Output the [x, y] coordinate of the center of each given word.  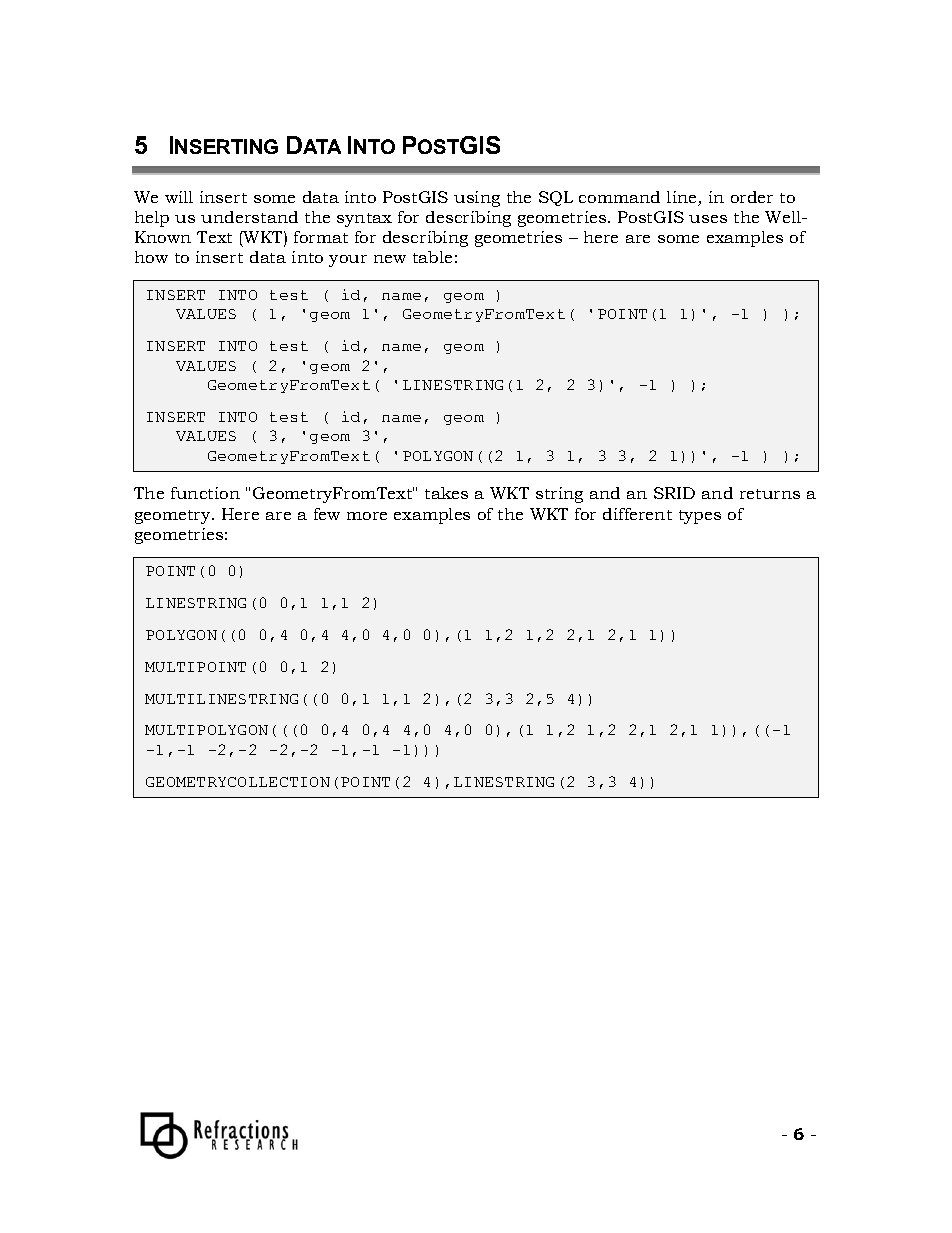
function [205, 493]
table [432, 257]
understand [249, 217]
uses [708, 219]
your [348, 261]
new [390, 259]
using [477, 199]
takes [446, 493]
